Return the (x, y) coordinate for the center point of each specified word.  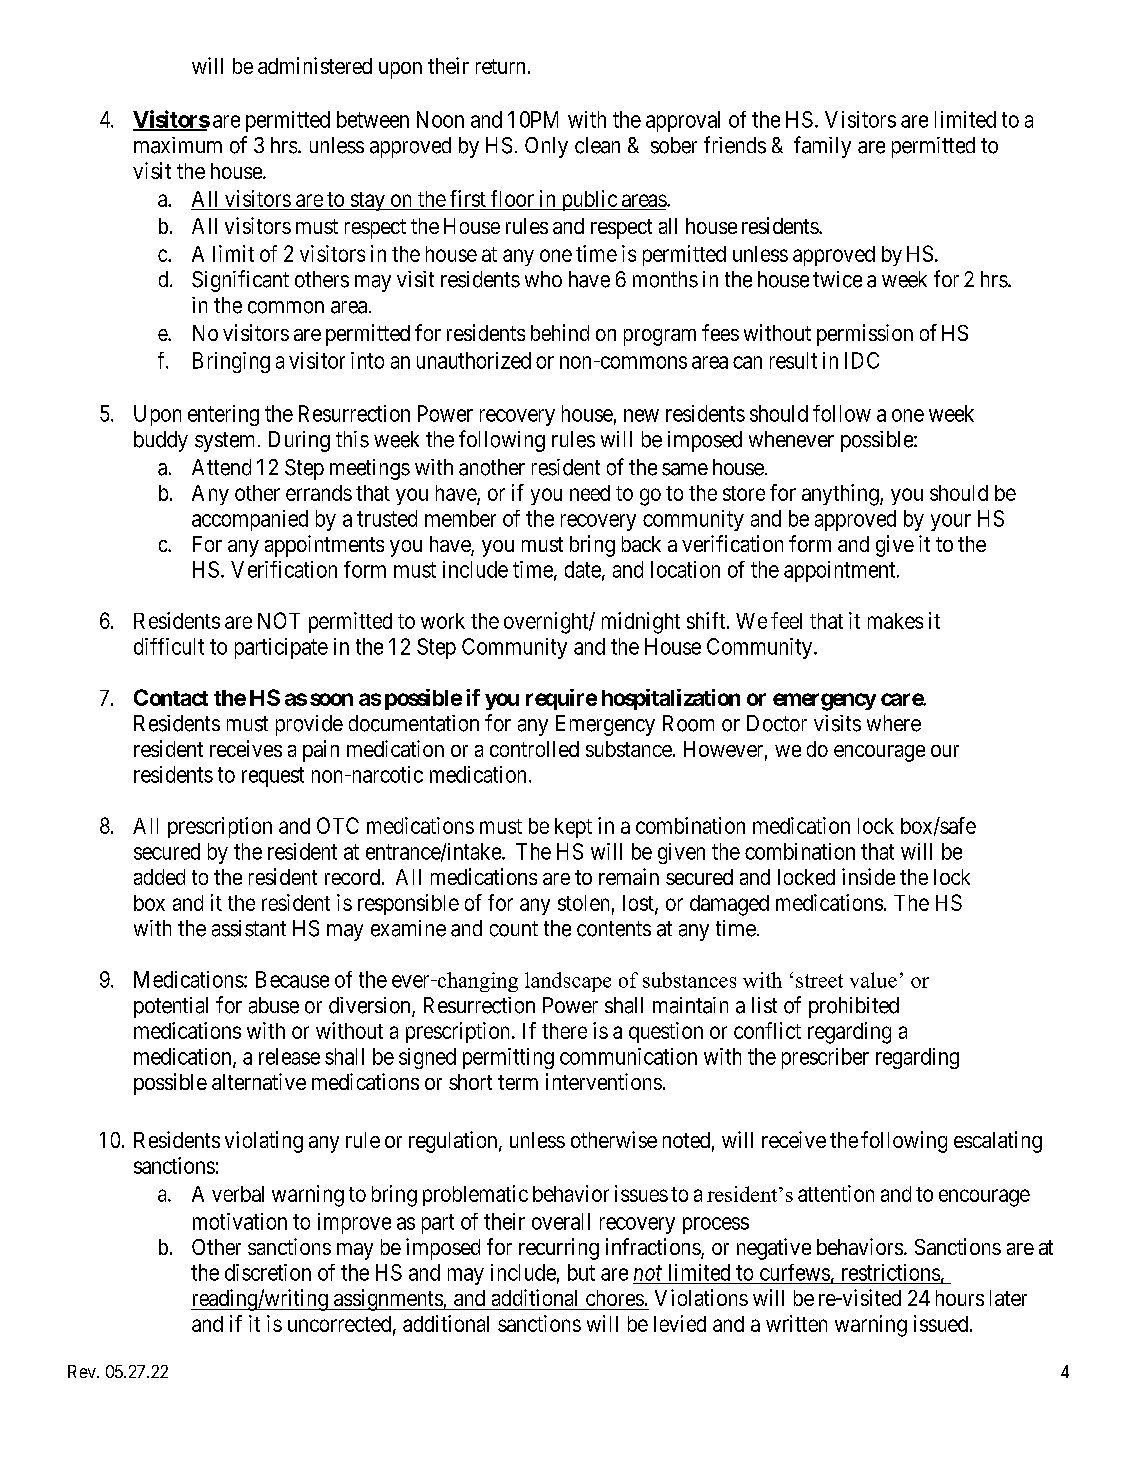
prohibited (854, 1007)
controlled (534, 749)
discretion (268, 1272)
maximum (178, 145)
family (822, 147)
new (641, 415)
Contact (171, 697)
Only (546, 147)
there (564, 1031)
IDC (862, 360)
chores (615, 1298)
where (894, 723)
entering (223, 415)
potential (171, 1007)
